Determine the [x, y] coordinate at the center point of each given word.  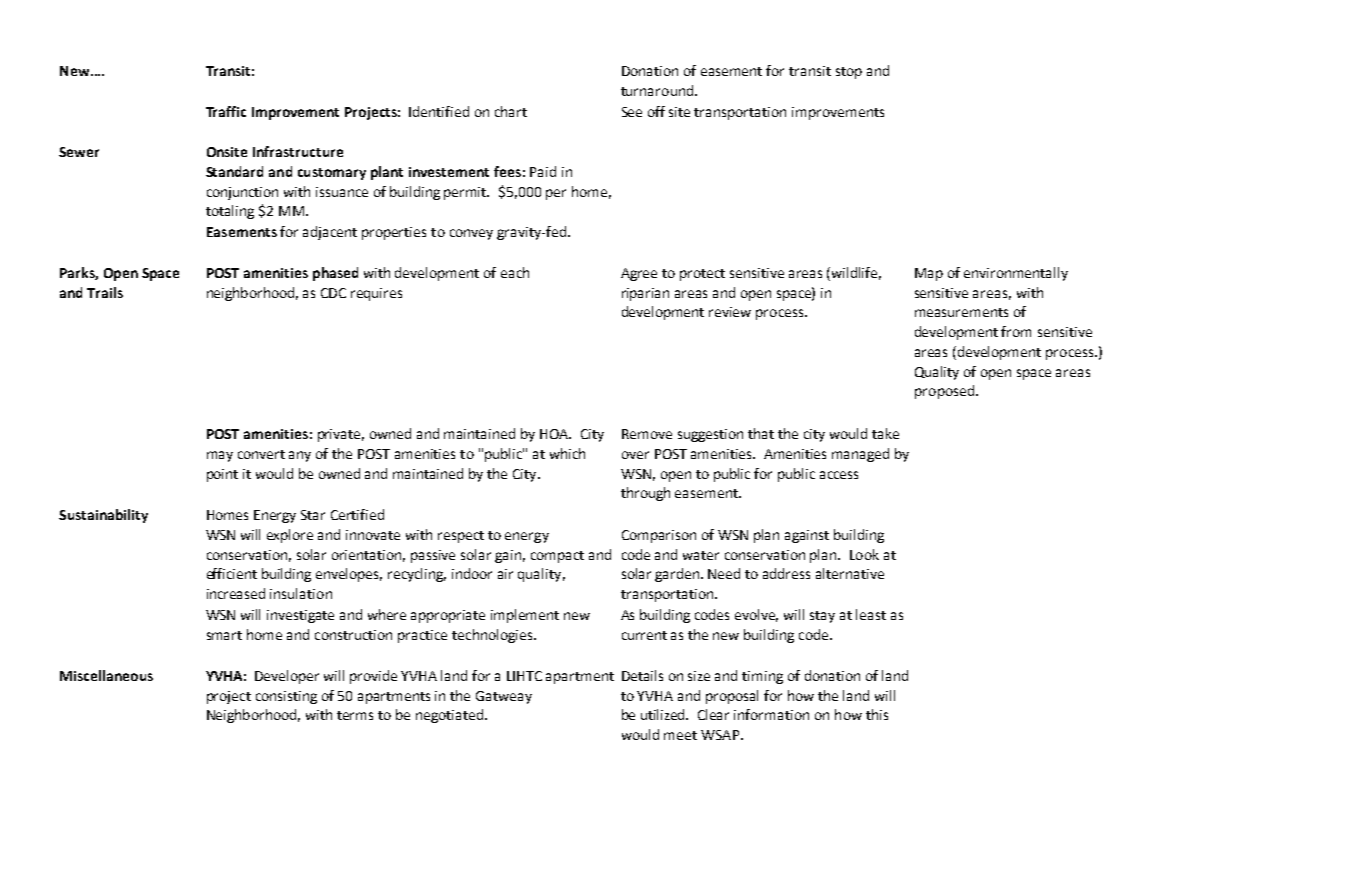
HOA [555, 434]
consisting [286, 697]
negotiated [449, 716]
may [220, 456]
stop [849, 73]
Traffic [226, 111]
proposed [944, 392]
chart [511, 111]
